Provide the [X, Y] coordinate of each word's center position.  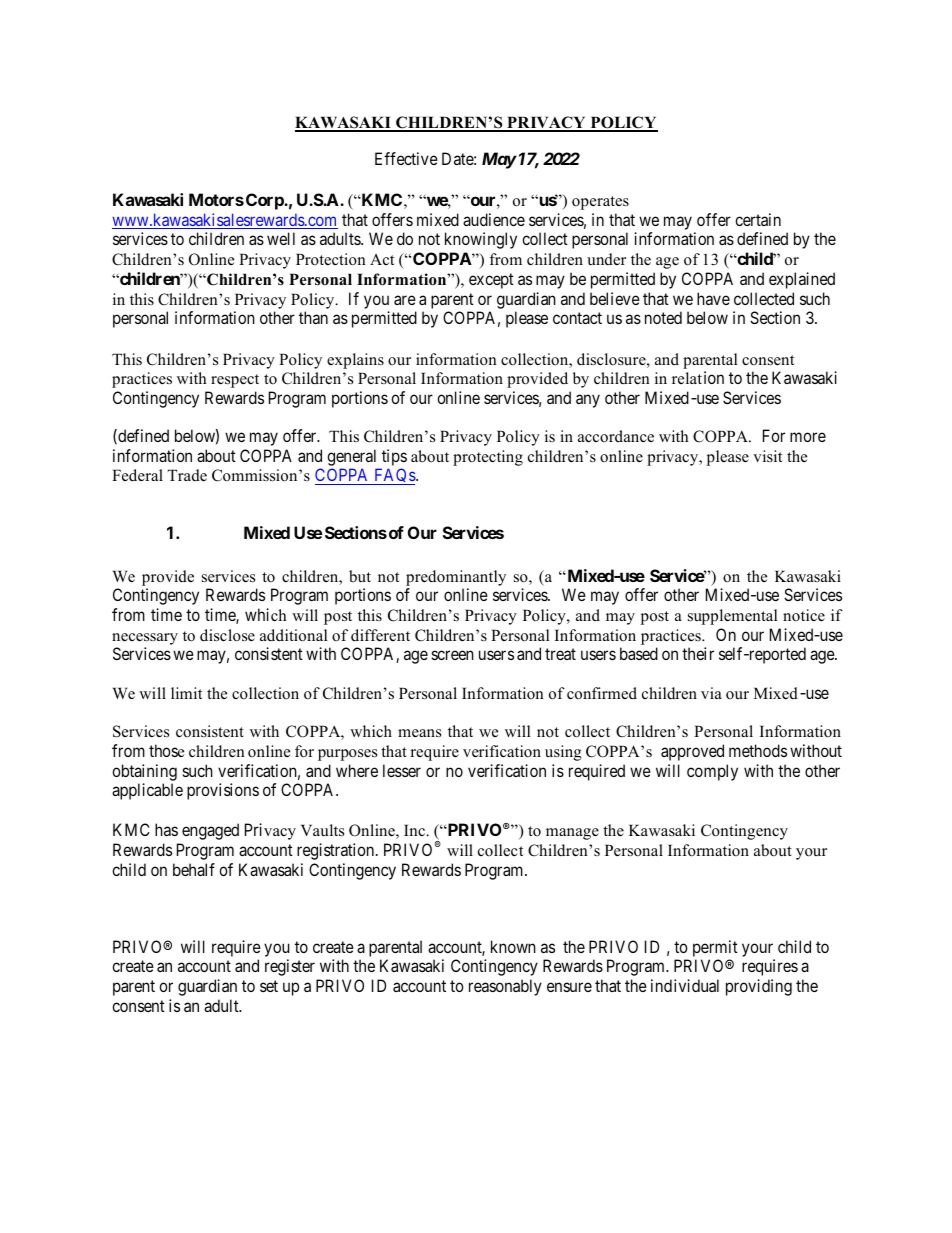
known [513, 946]
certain [758, 219]
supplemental [733, 617]
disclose [227, 635]
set [269, 986]
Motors [216, 199]
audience [494, 219]
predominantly [456, 578]
